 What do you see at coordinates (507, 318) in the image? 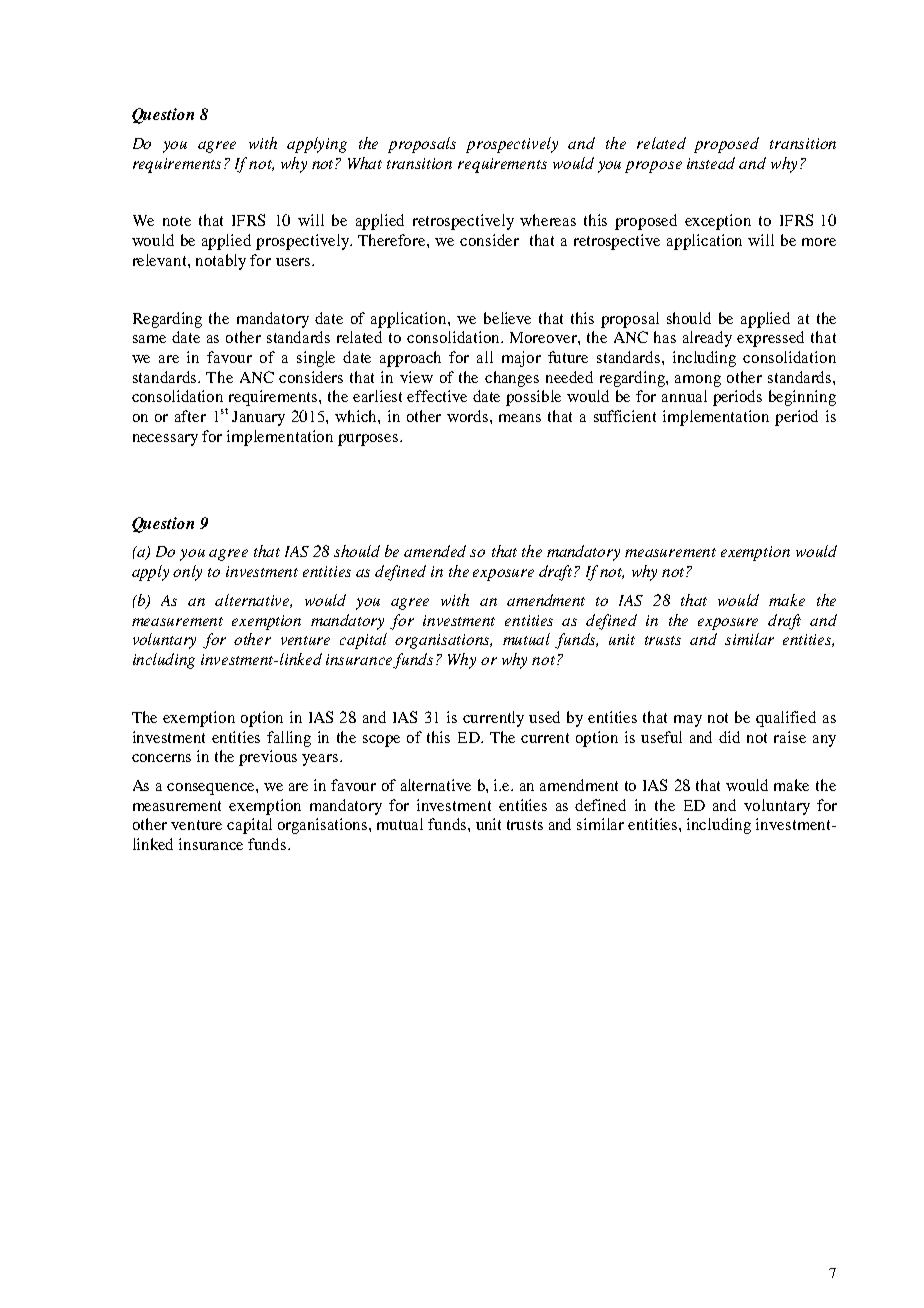
I see `believe` at bounding box center [507, 318].
